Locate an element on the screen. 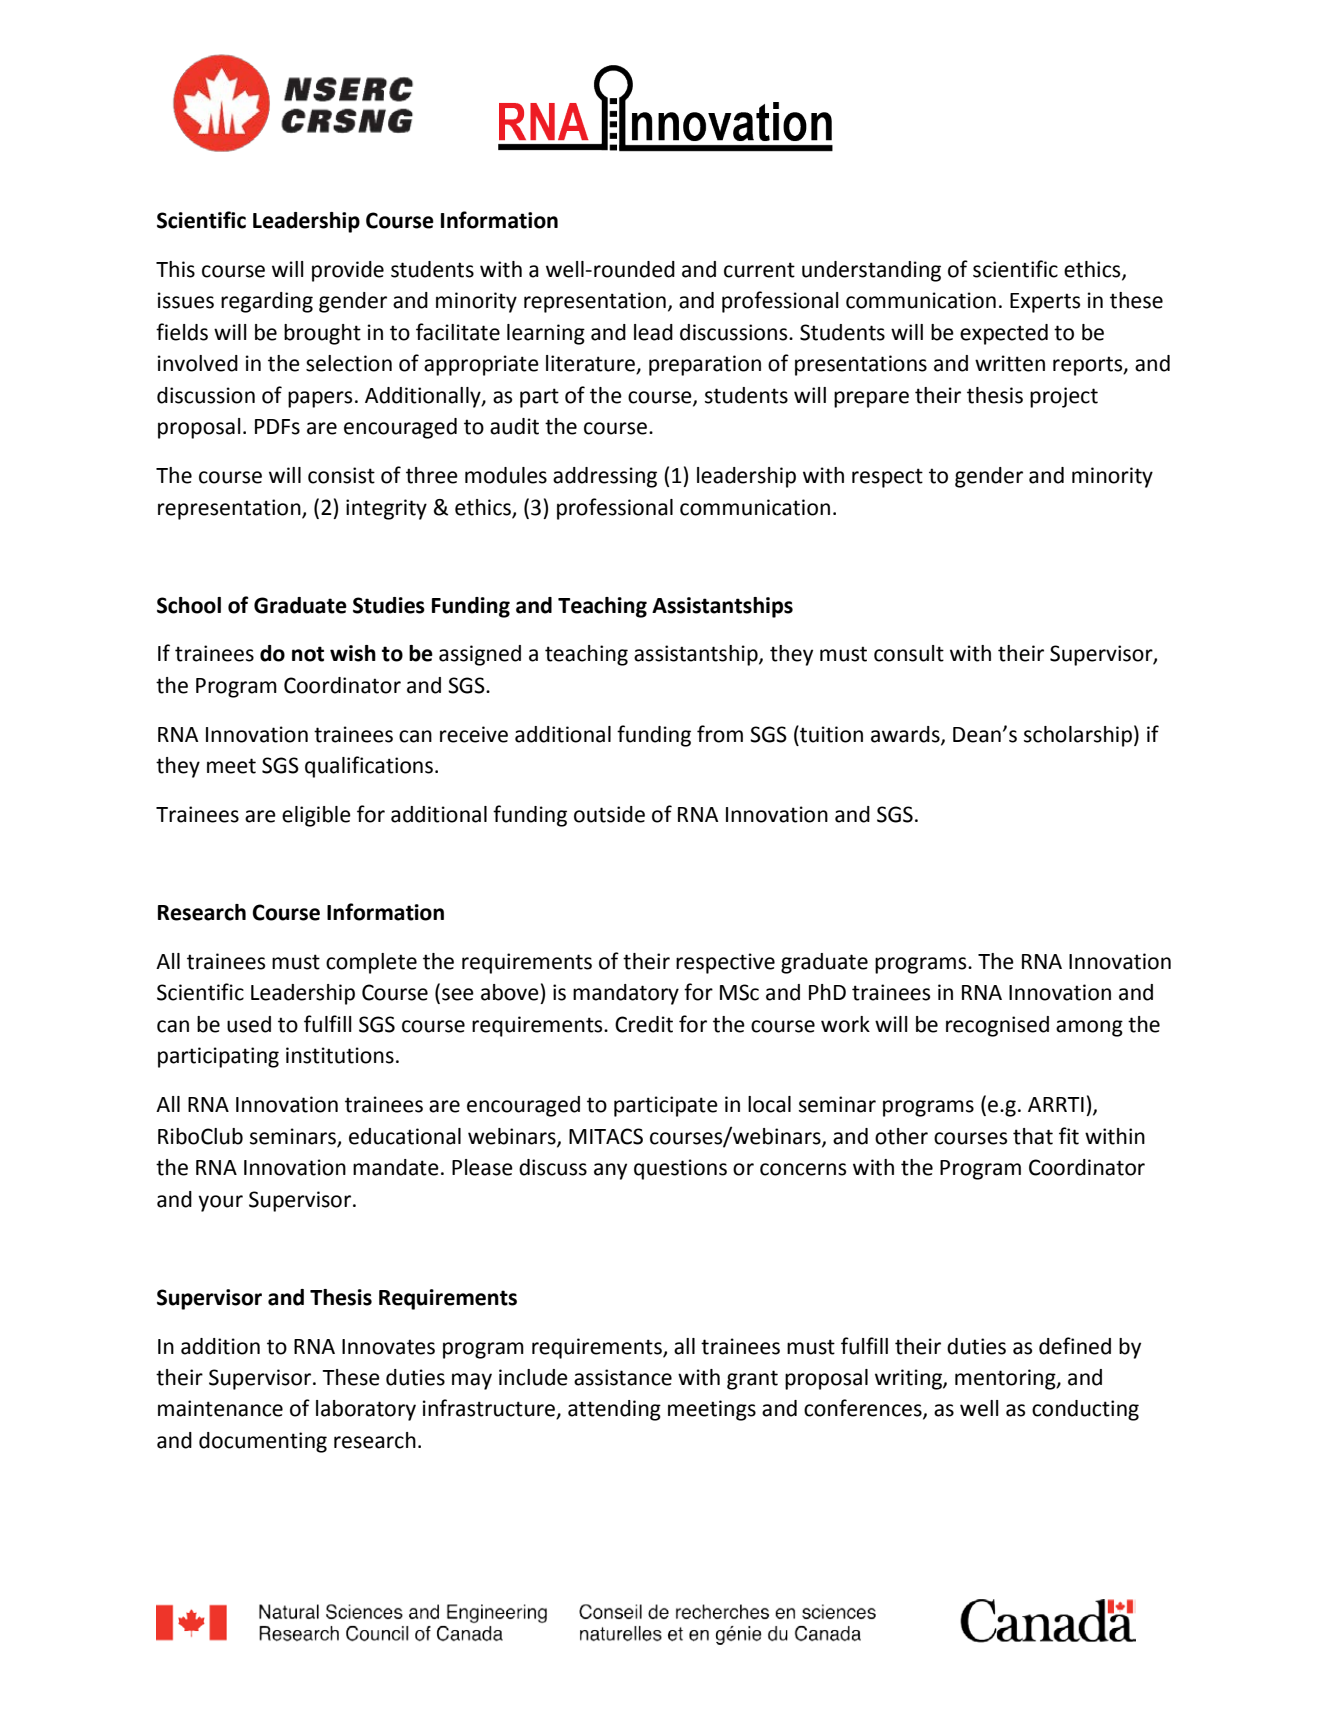  learning is located at coordinates (546, 334).
